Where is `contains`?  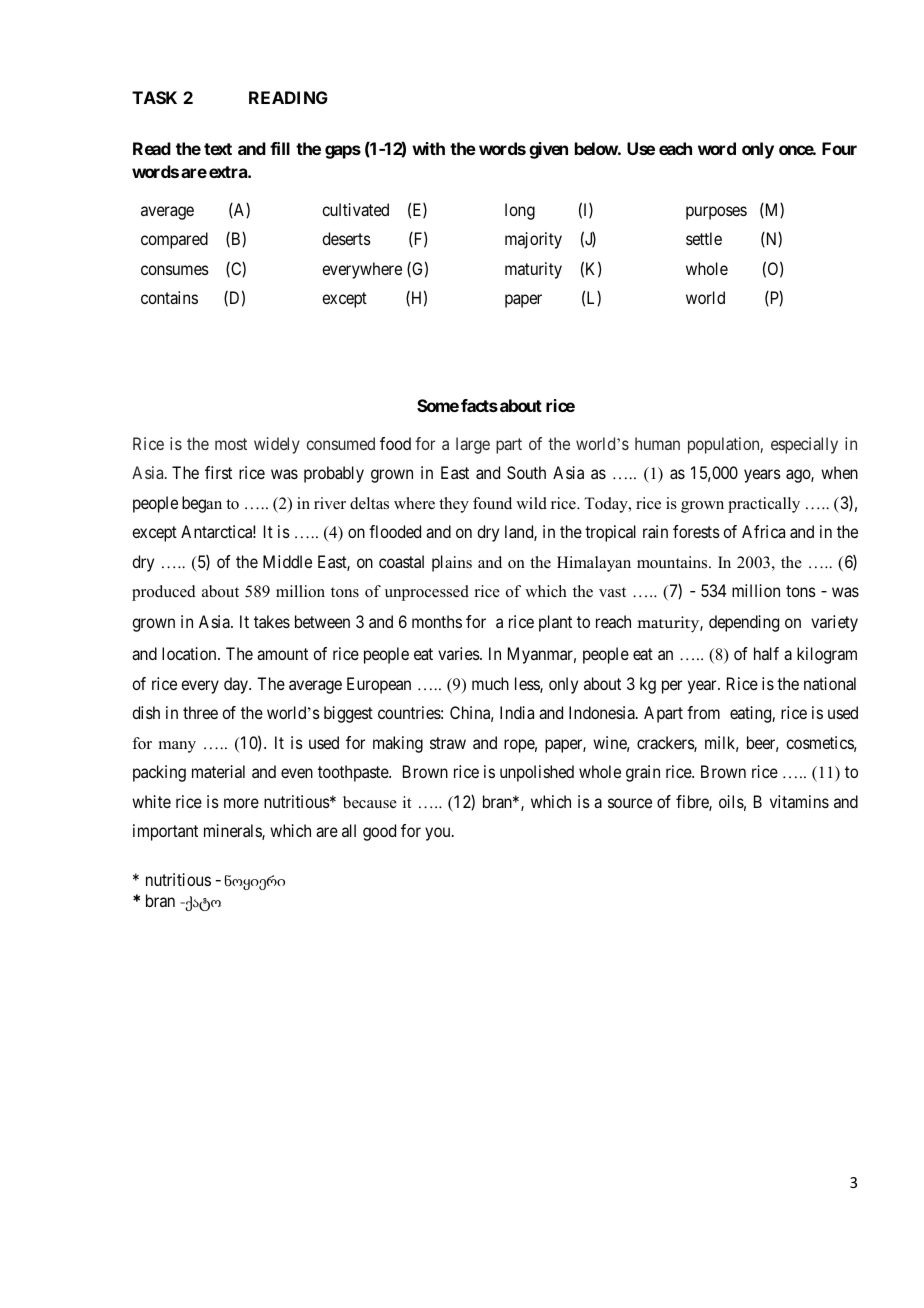
contains is located at coordinates (169, 297).
